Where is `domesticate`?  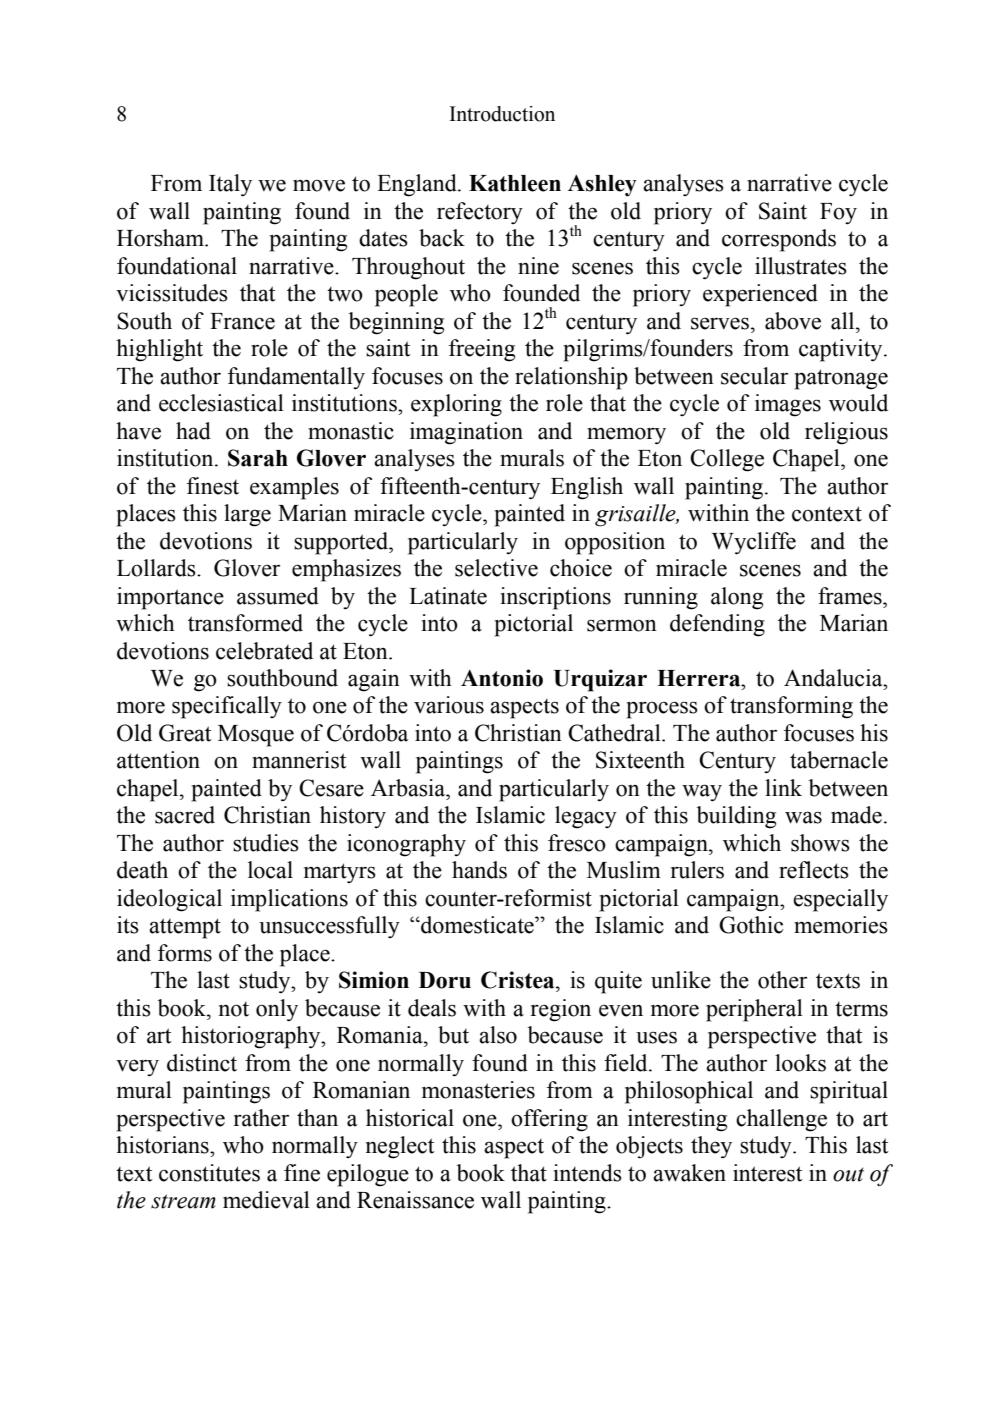 domesticate is located at coordinates (477, 925).
